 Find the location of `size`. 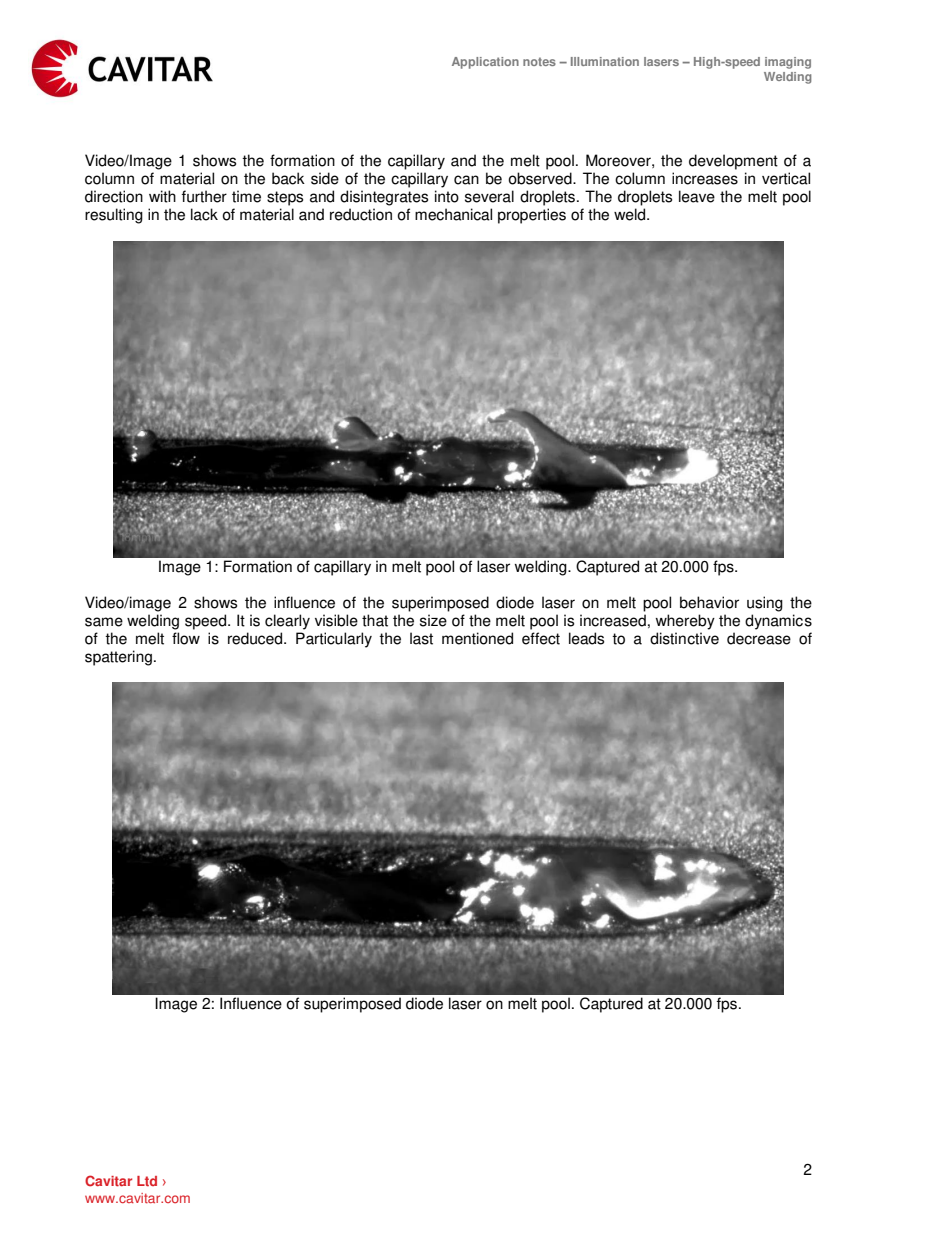

size is located at coordinates (433, 620).
